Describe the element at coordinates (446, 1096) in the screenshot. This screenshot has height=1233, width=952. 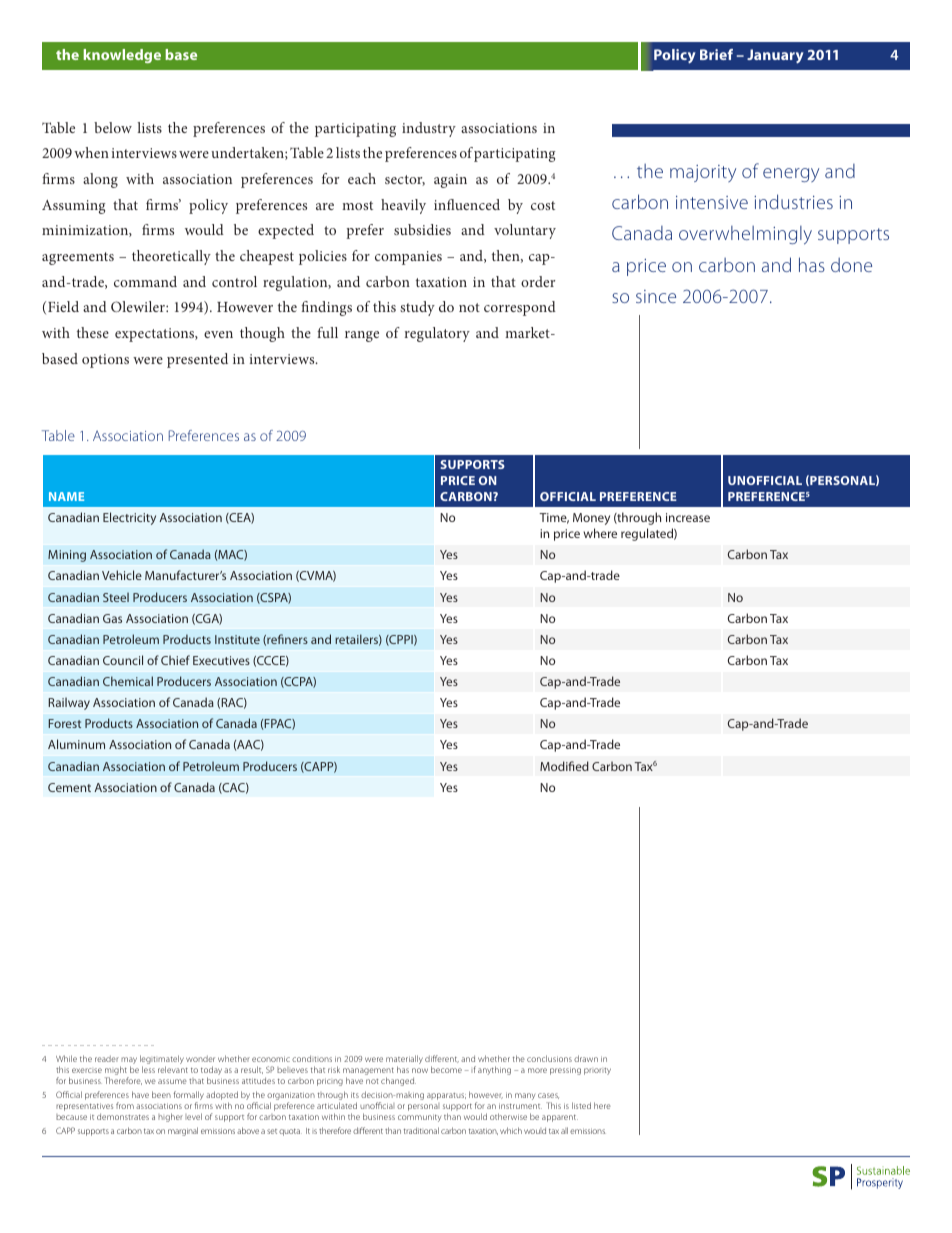
I see `apparatus` at that location.
